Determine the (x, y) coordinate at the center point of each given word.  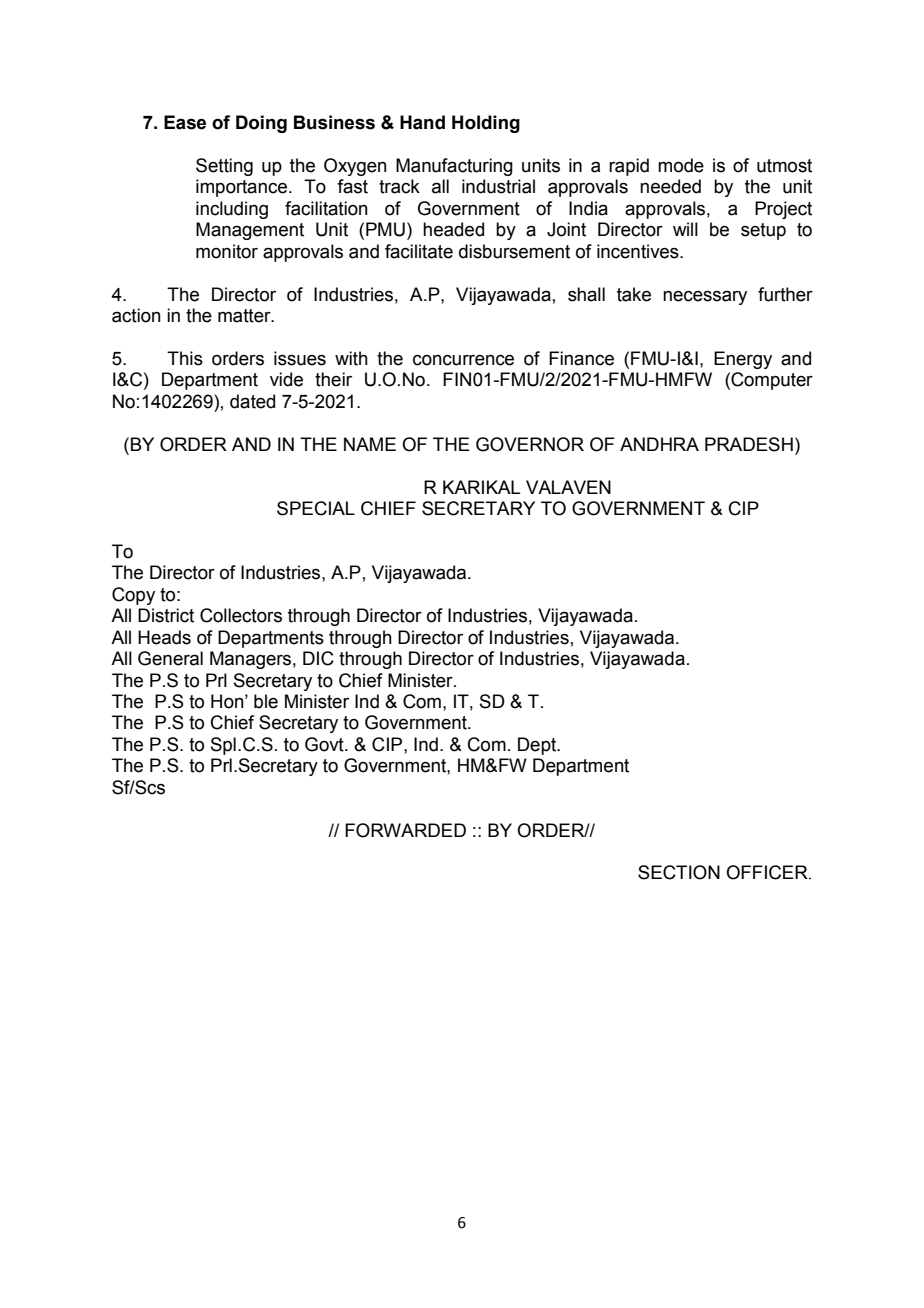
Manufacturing (454, 167)
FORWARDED (405, 830)
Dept (538, 746)
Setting (224, 167)
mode (681, 165)
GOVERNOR (530, 444)
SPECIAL (316, 508)
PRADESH (749, 444)
